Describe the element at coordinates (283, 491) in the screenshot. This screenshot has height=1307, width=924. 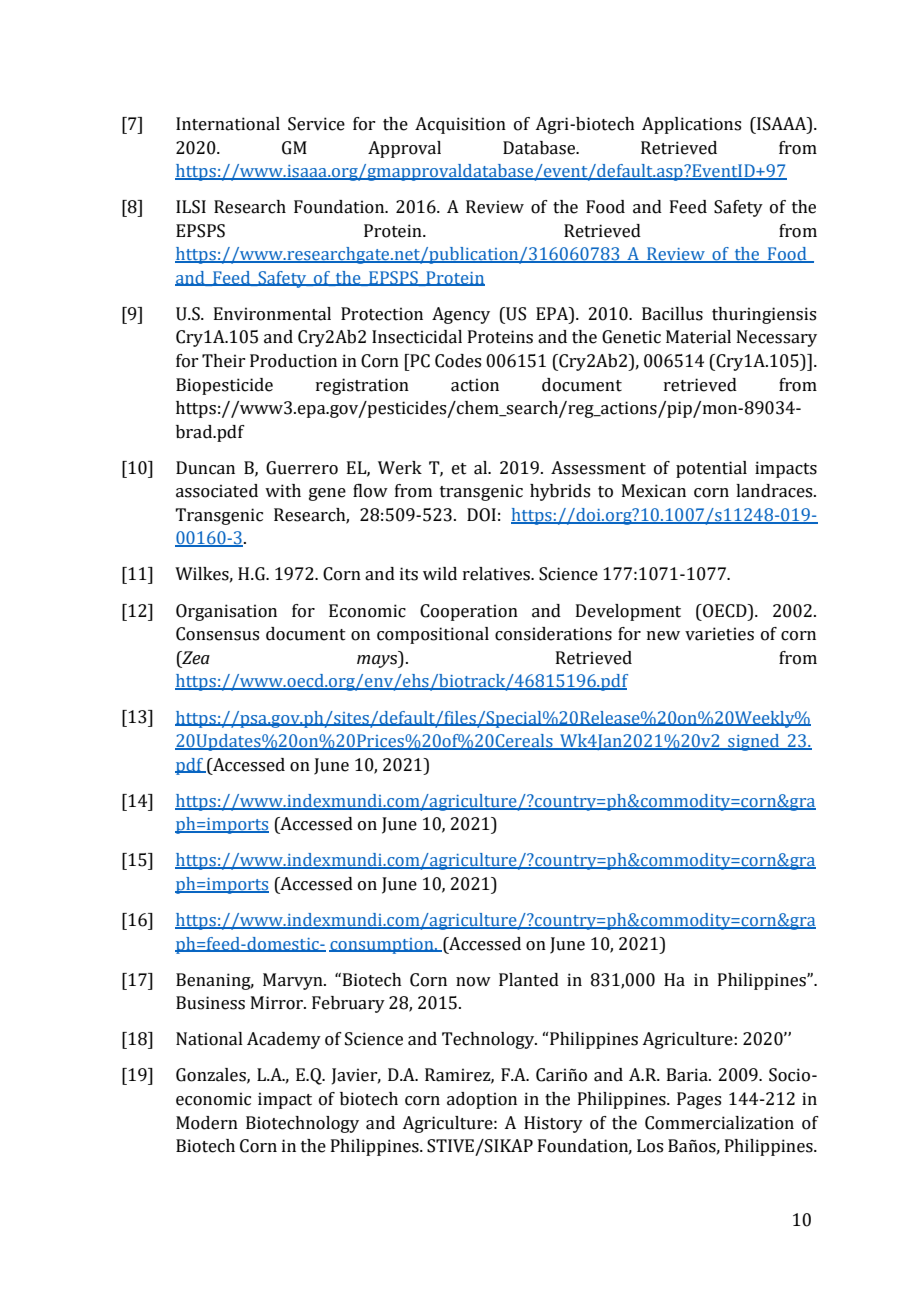
I see `with` at that location.
